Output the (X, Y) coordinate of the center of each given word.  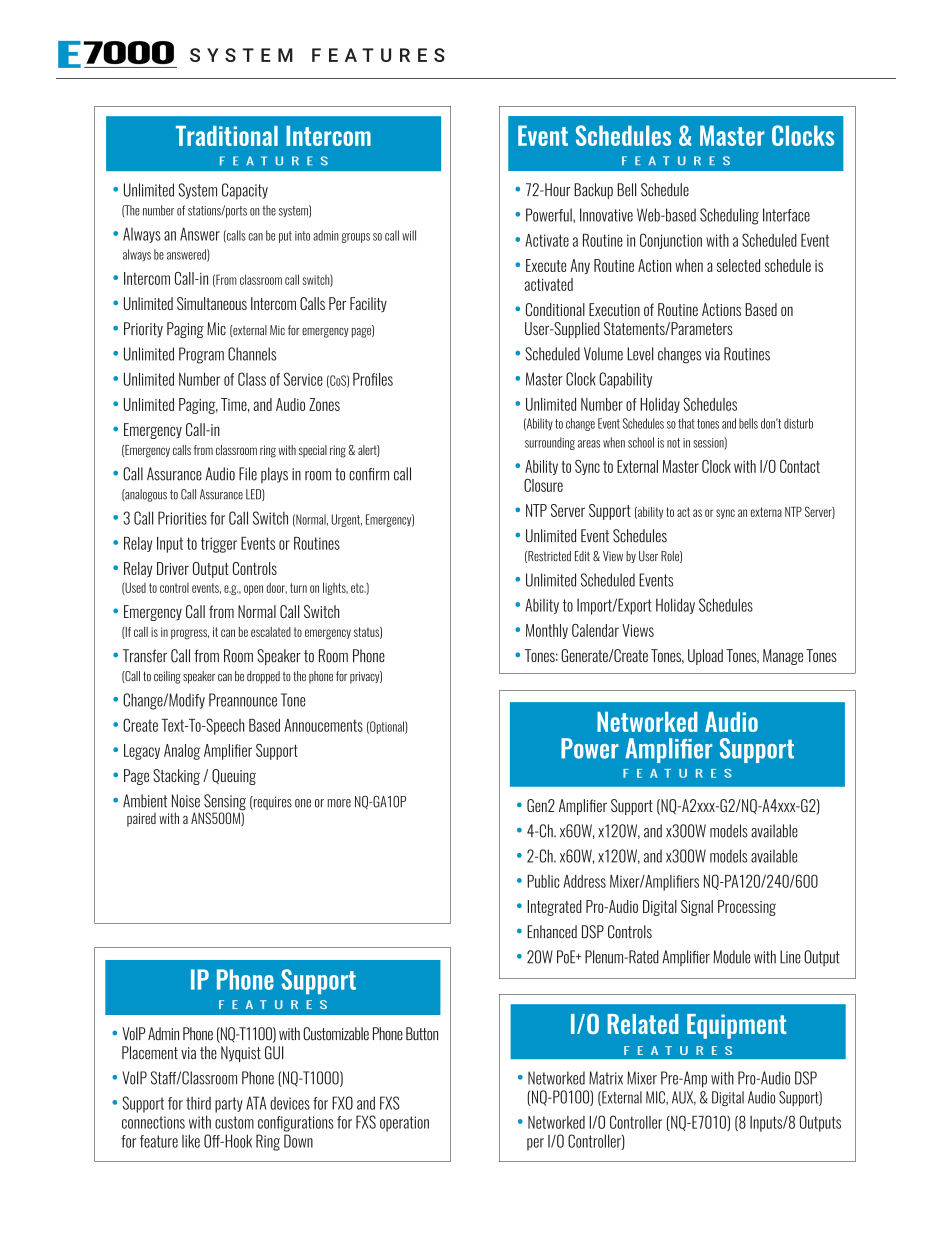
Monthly (547, 631)
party (229, 1105)
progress (190, 634)
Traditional (227, 136)
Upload (705, 657)
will (409, 235)
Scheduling (729, 216)
